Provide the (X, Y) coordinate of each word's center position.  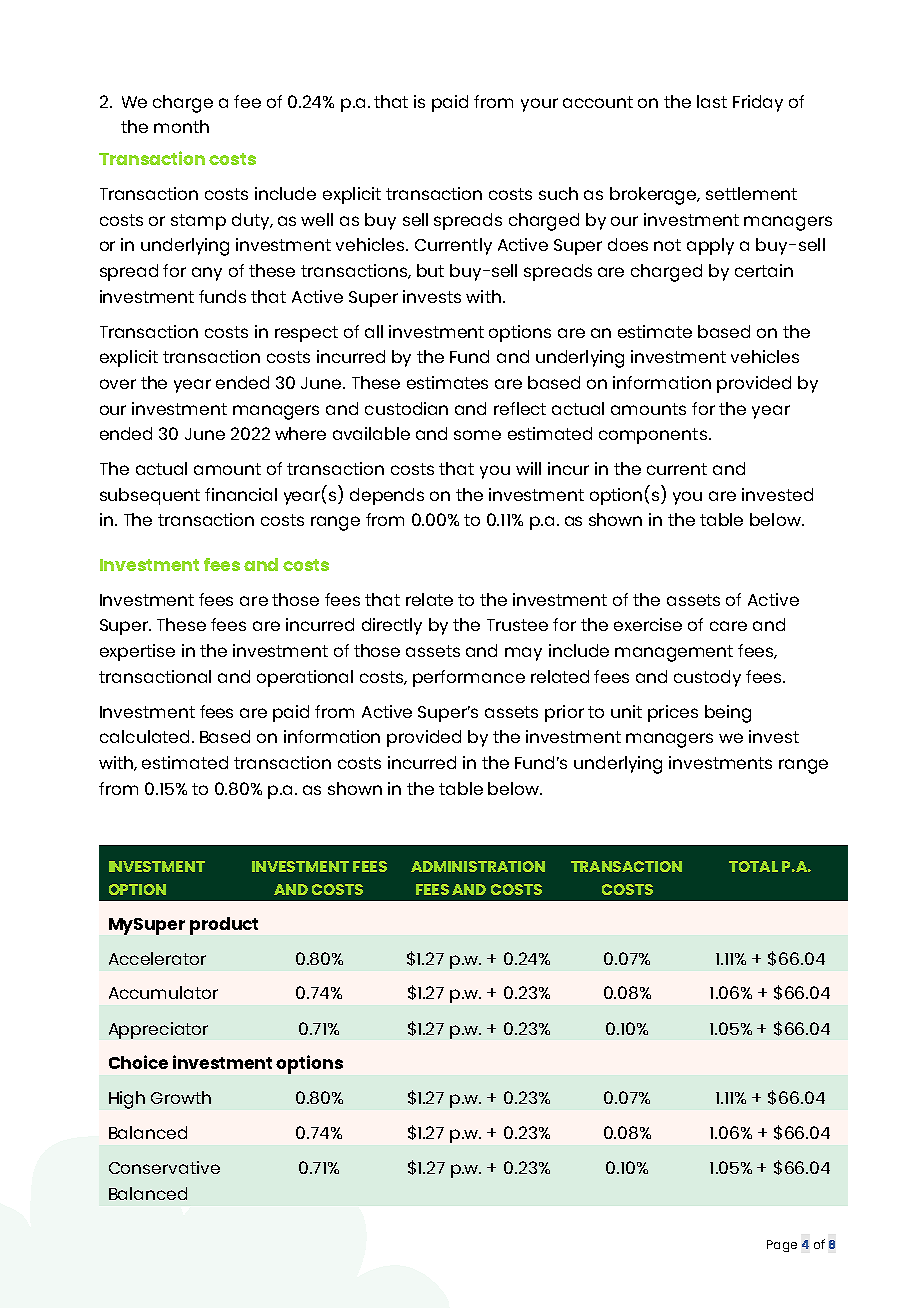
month (181, 126)
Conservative (164, 1167)
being (728, 714)
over (118, 384)
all (374, 331)
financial (241, 494)
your (539, 105)
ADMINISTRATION (478, 866)
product (224, 926)
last (712, 101)
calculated (144, 736)
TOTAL (753, 866)
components (653, 436)
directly (392, 626)
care (728, 626)
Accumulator (163, 992)
